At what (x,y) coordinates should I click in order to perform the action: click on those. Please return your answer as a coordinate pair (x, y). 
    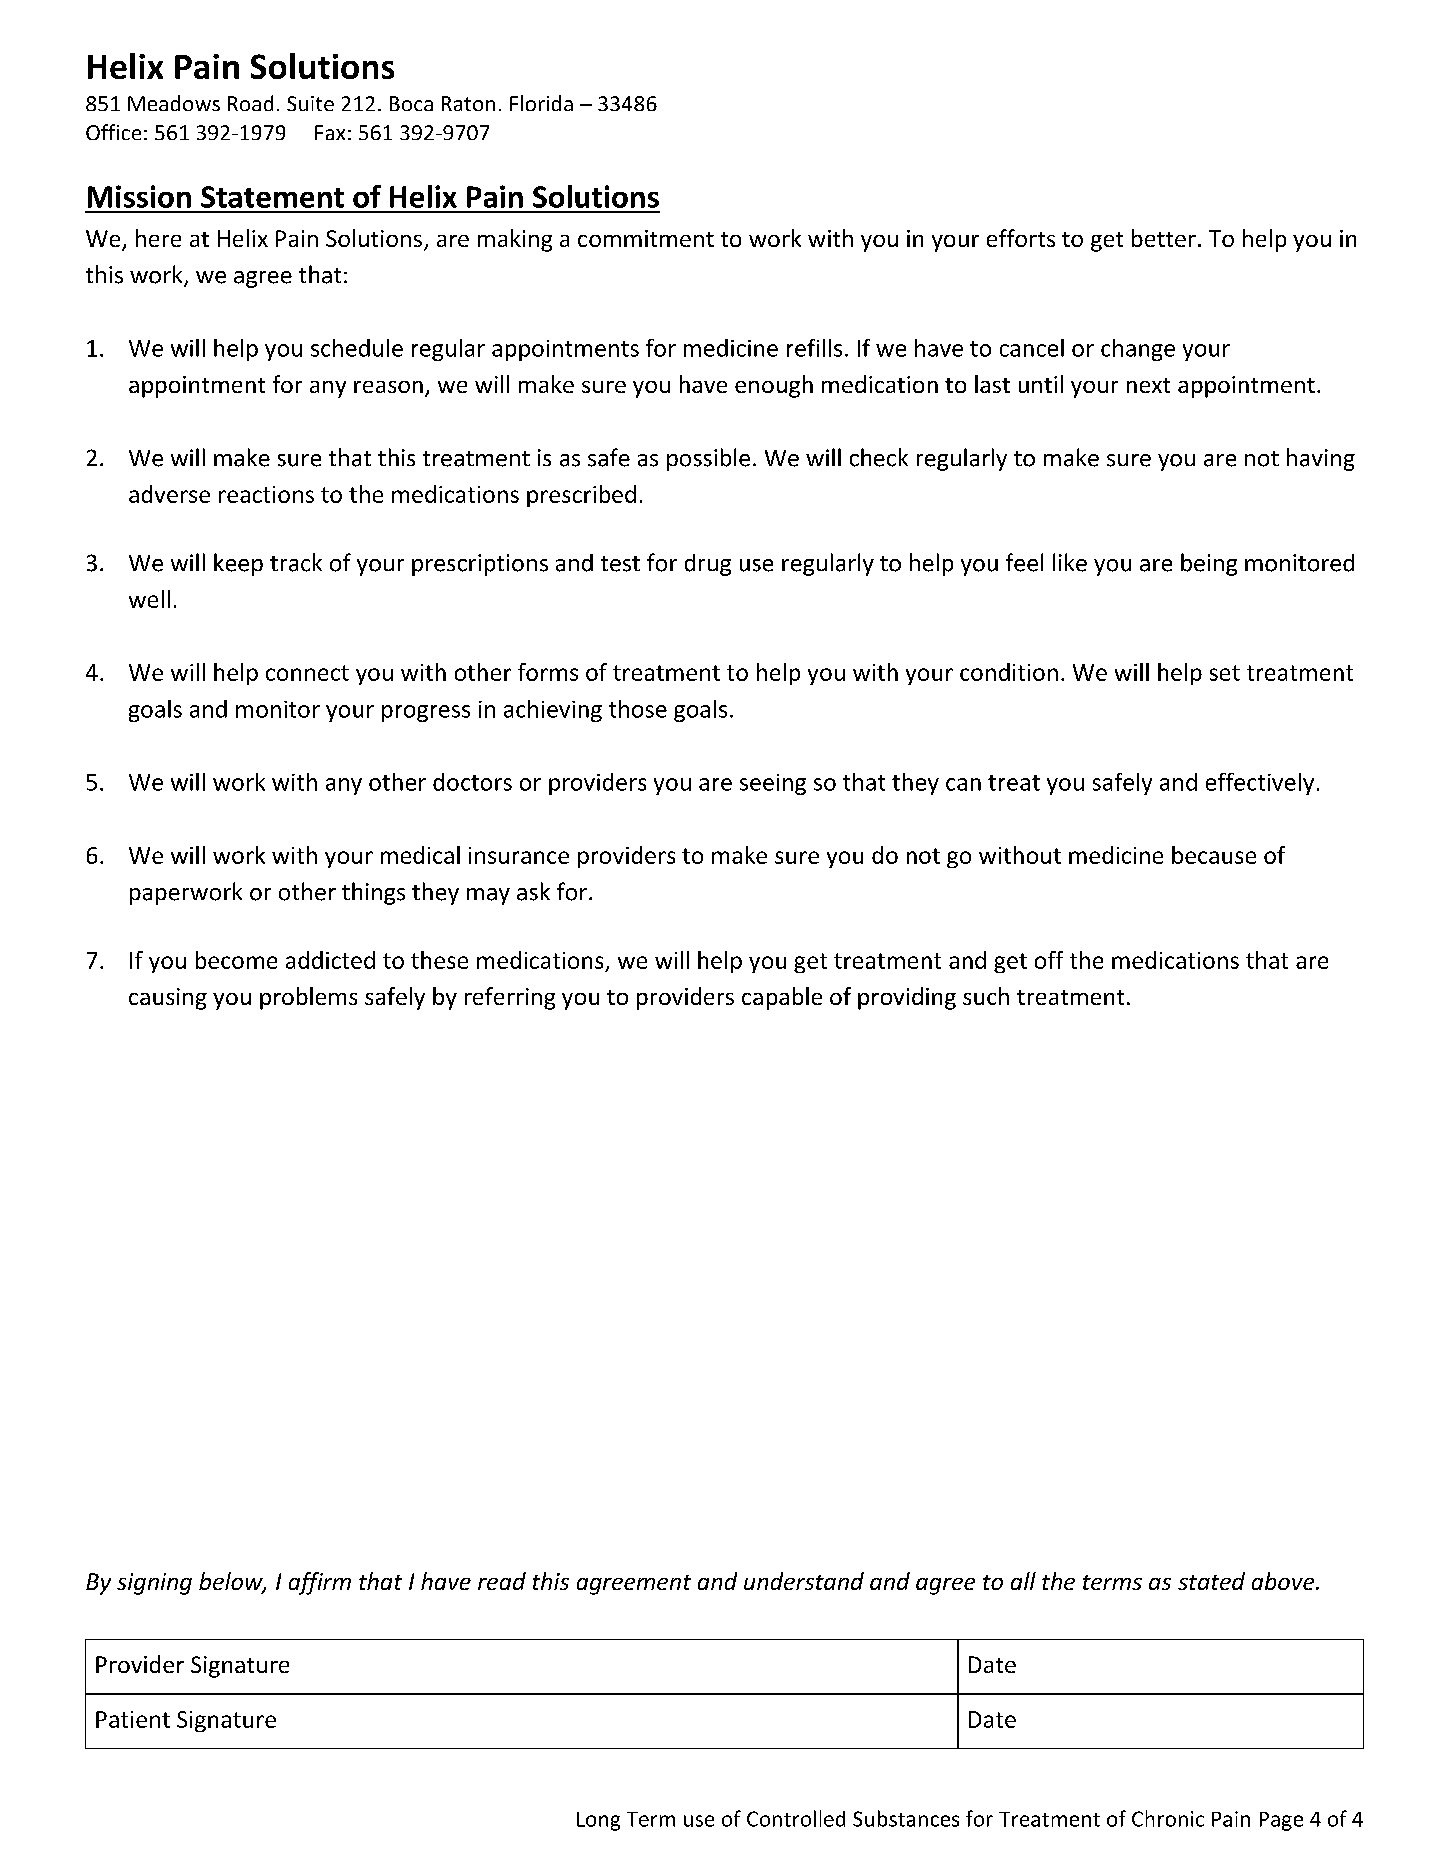
    Looking at the image, I should click on (638, 709).
